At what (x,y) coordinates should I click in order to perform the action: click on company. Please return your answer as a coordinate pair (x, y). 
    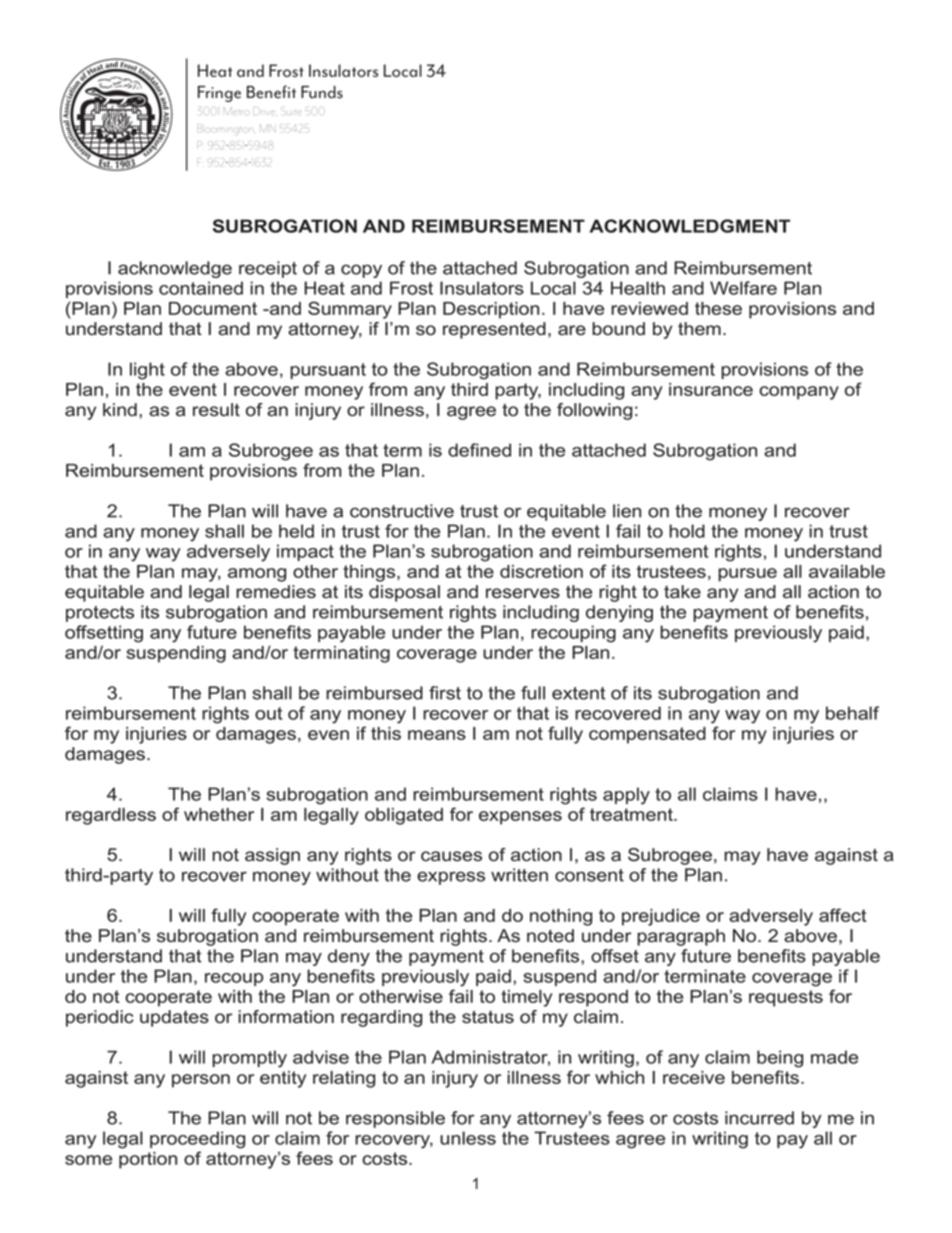
    Looking at the image, I should click on (799, 393).
